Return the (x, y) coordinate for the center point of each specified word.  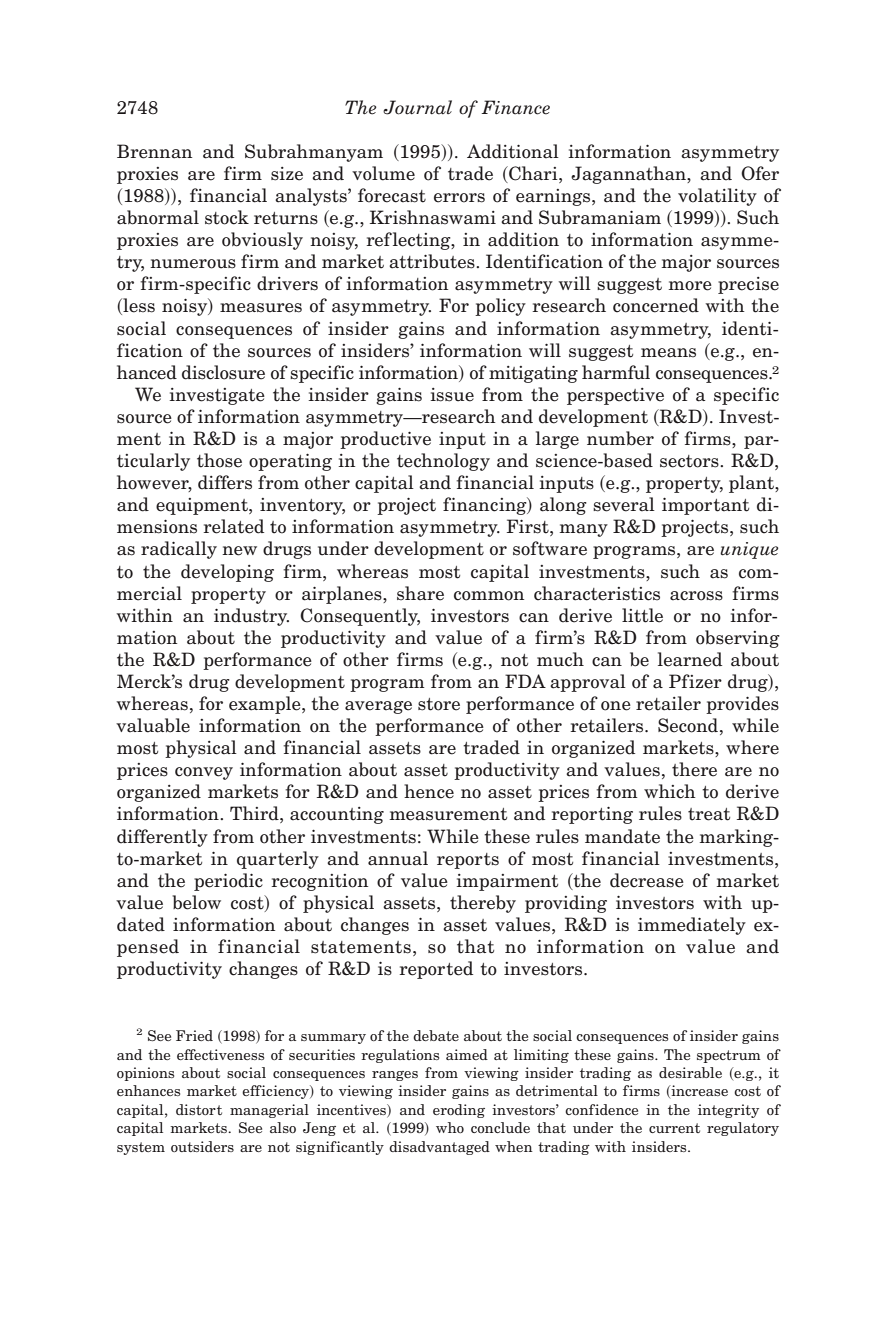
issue (452, 395)
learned (690, 659)
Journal (417, 107)
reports (468, 861)
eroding (459, 1111)
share (420, 593)
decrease (647, 880)
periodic (228, 882)
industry (251, 617)
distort (199, 1109)
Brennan (154, 151)
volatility (717, 197)
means (668, 353)
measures (261, 308)
